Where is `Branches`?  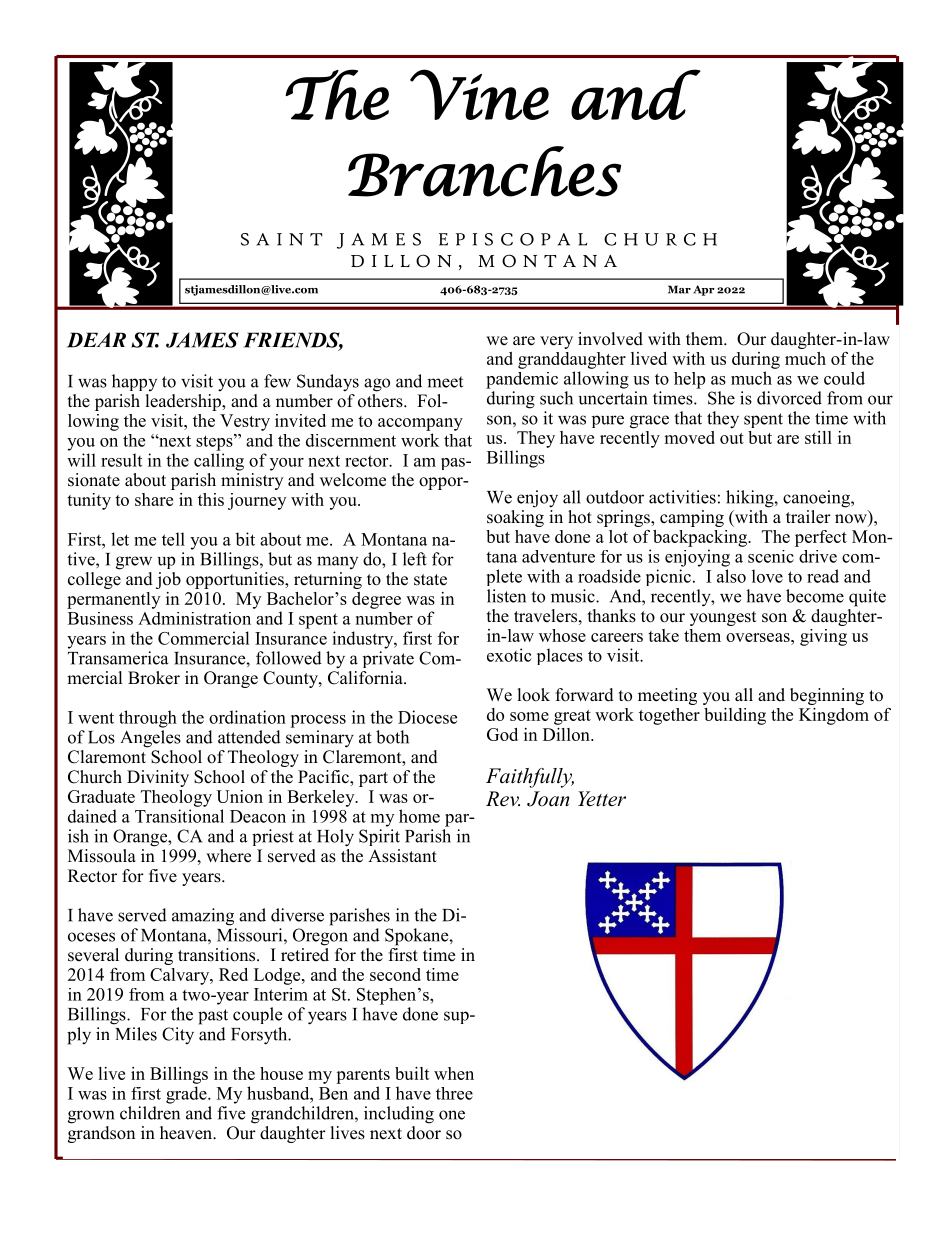 Branches is located at coordinates (484, 171).
